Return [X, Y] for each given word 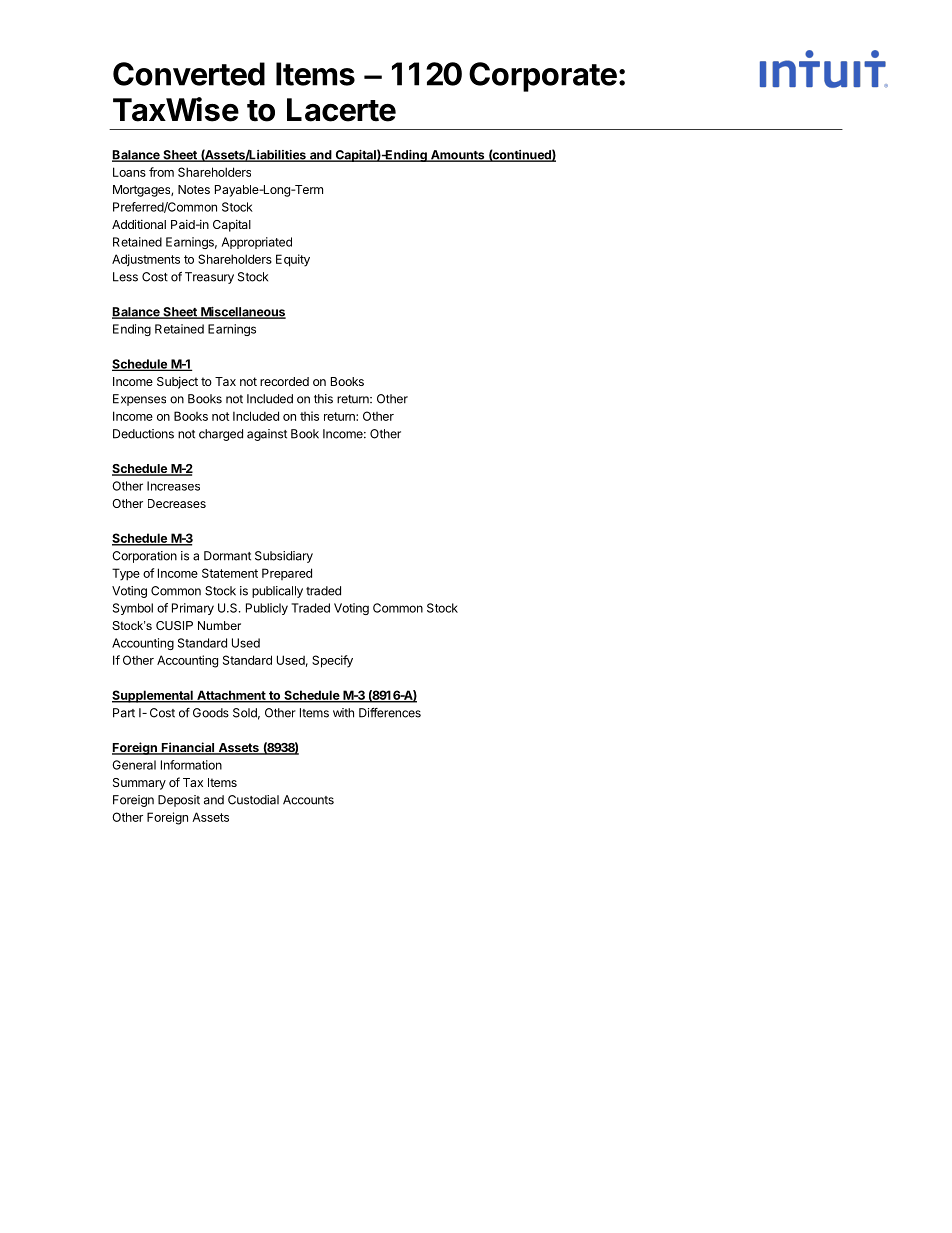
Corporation [144, 557]
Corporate [543, 77]
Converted [189, 74]
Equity [293, 260]
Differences [390, 713]
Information [191, 765]
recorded [284, 381]
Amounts [458, 156]
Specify [332, 661]
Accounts [308, 800]
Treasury [209, 278]
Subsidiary [284, 557]
